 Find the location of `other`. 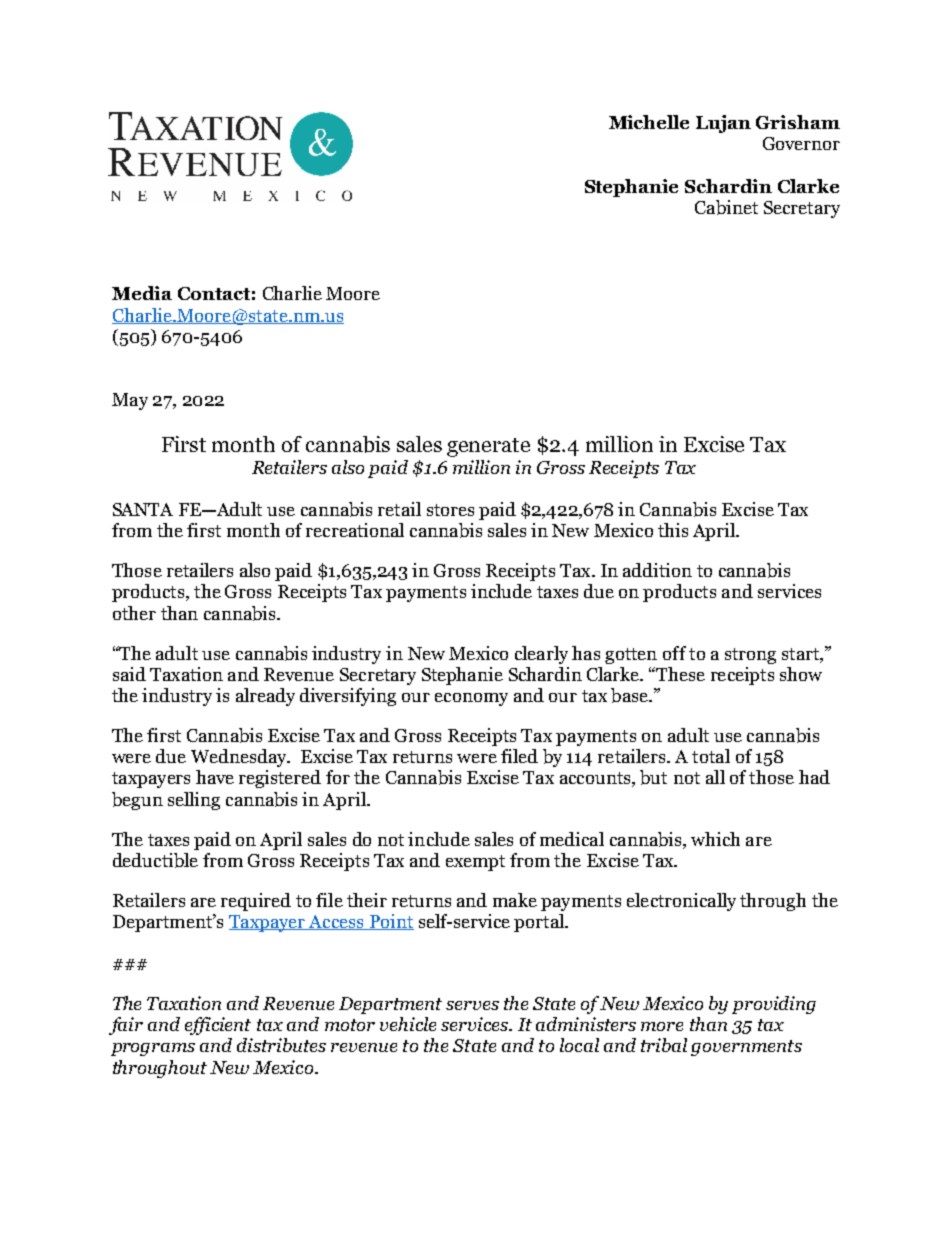

other is located at coordinates (134, 613).
